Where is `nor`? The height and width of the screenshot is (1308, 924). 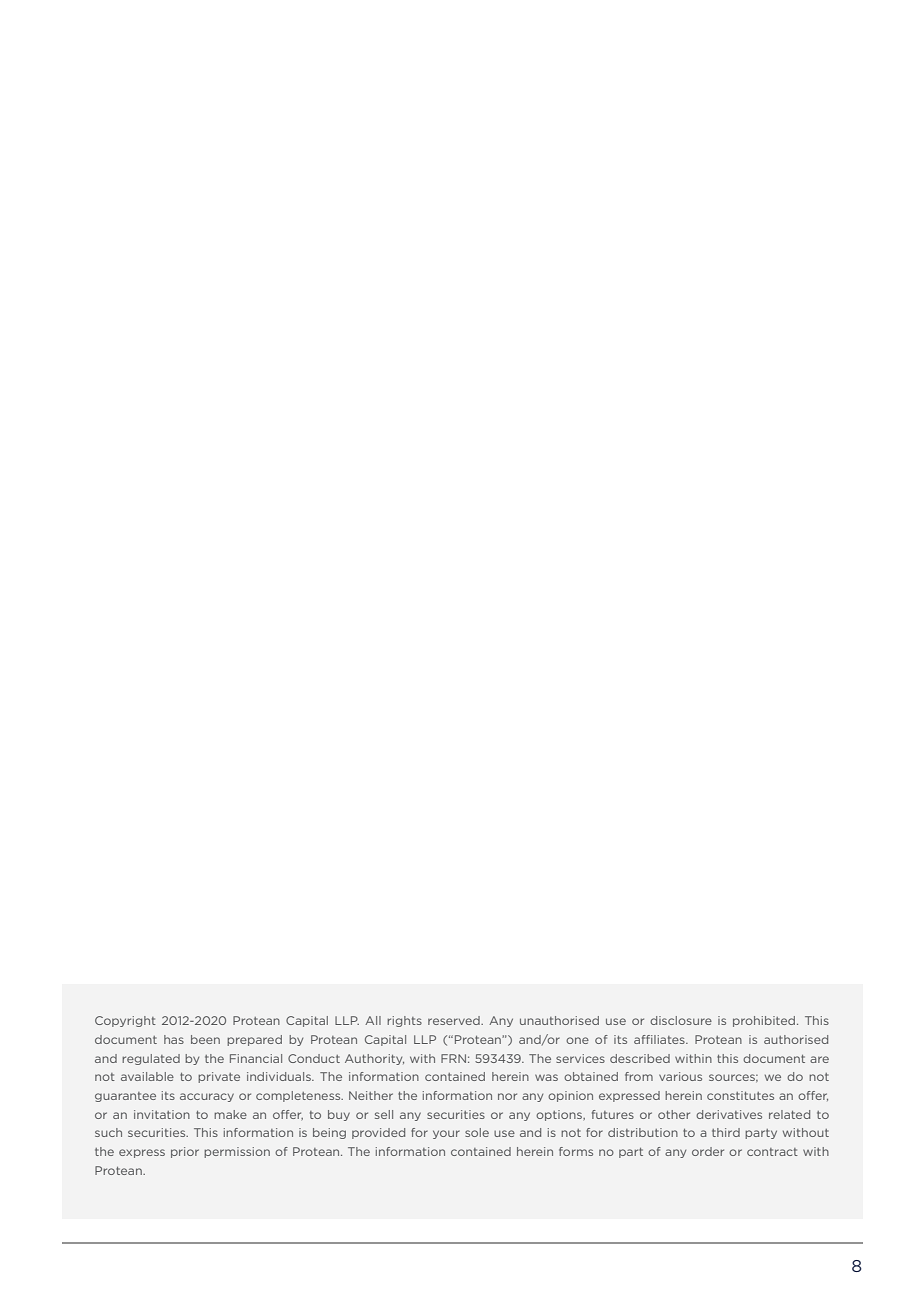
nor is located at coordinates (507, 1096).
